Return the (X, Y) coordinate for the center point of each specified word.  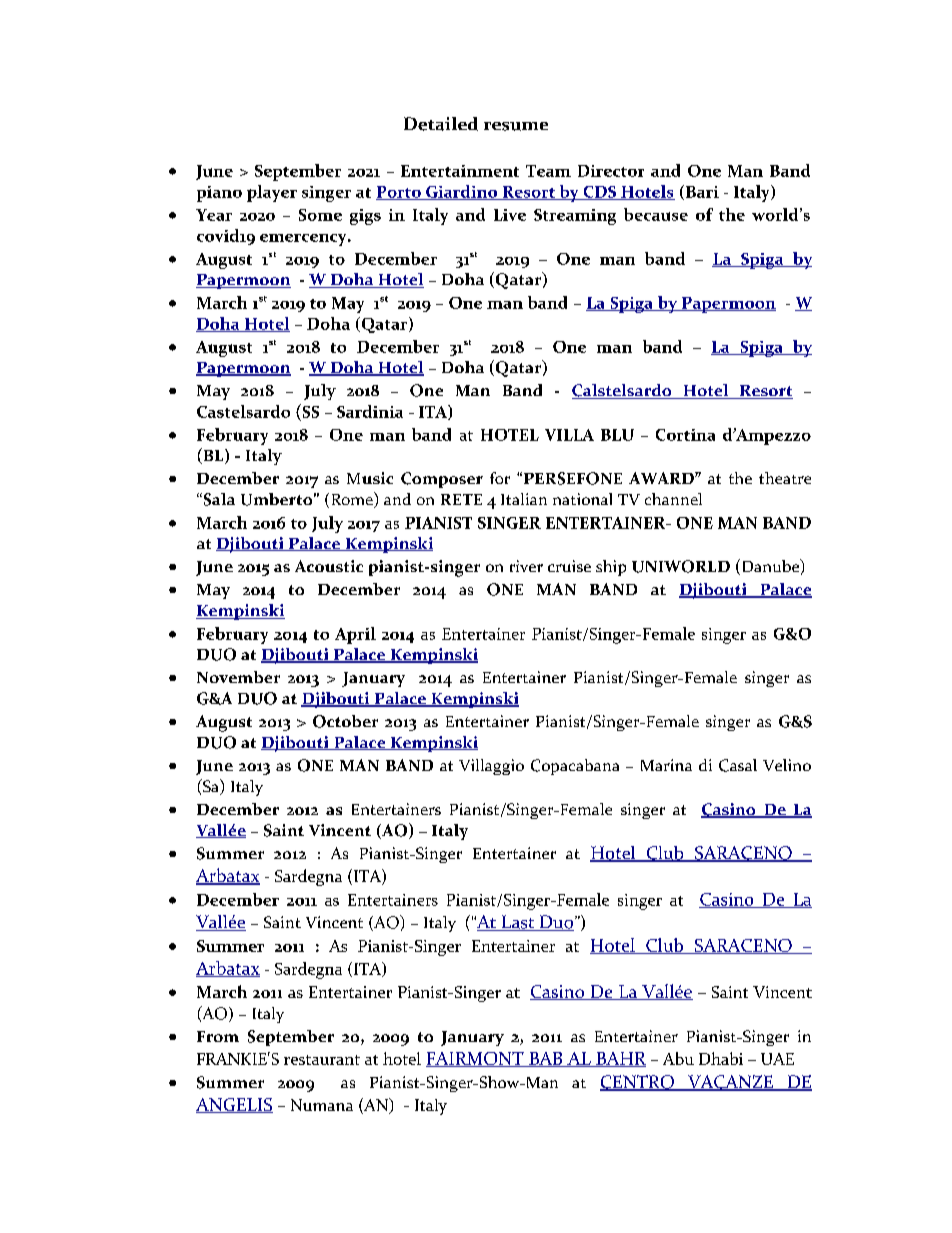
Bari (701, 192)
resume (516, 126)
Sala (218, 499)
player (272, 193)
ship (611, 568)
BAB (546, 1059)
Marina (666, 765)
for (500, 478)
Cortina (685, 435)
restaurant (322, 1060)
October (345, 721)
